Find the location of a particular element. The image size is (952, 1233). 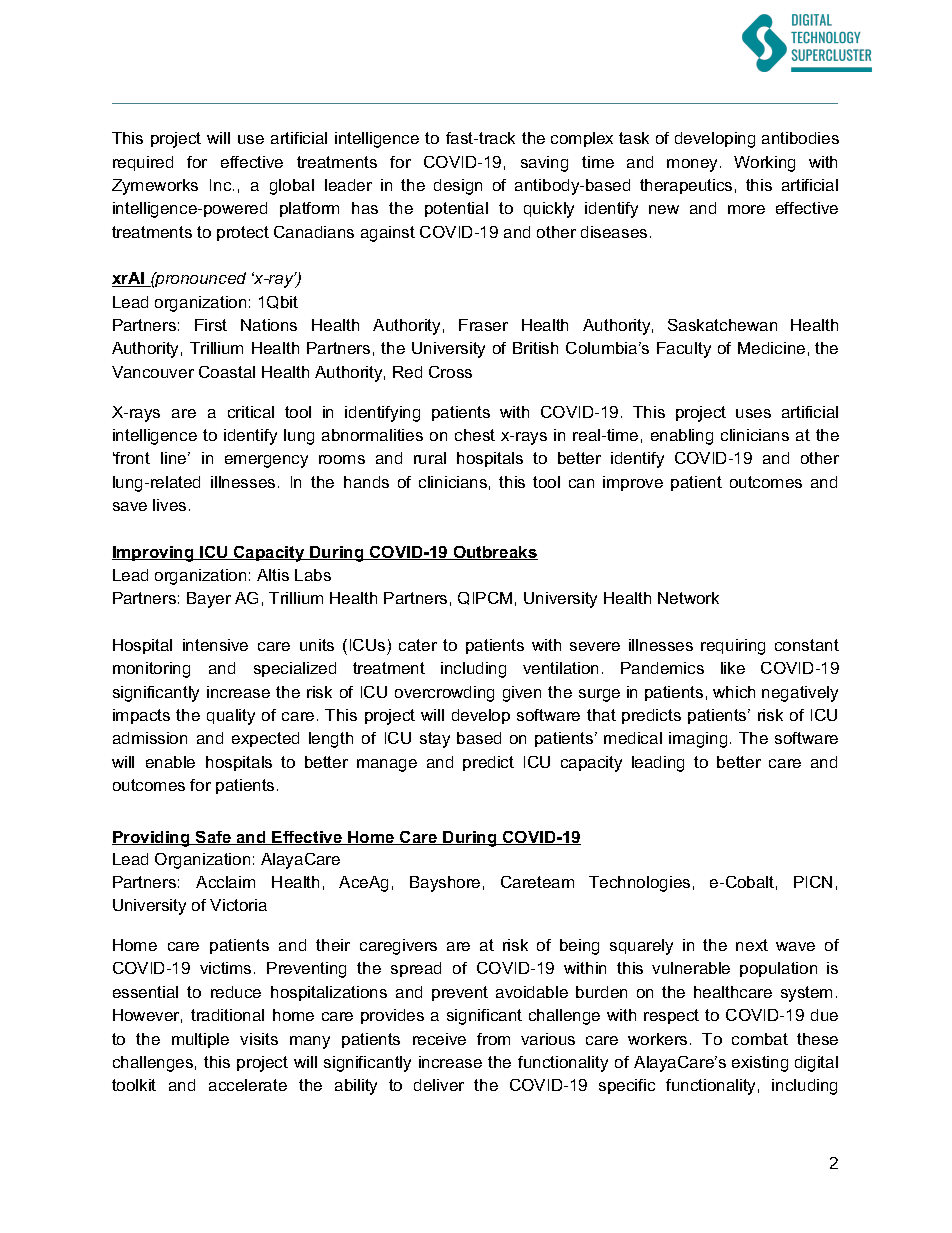

cater is located at coordinates (418, 645).
